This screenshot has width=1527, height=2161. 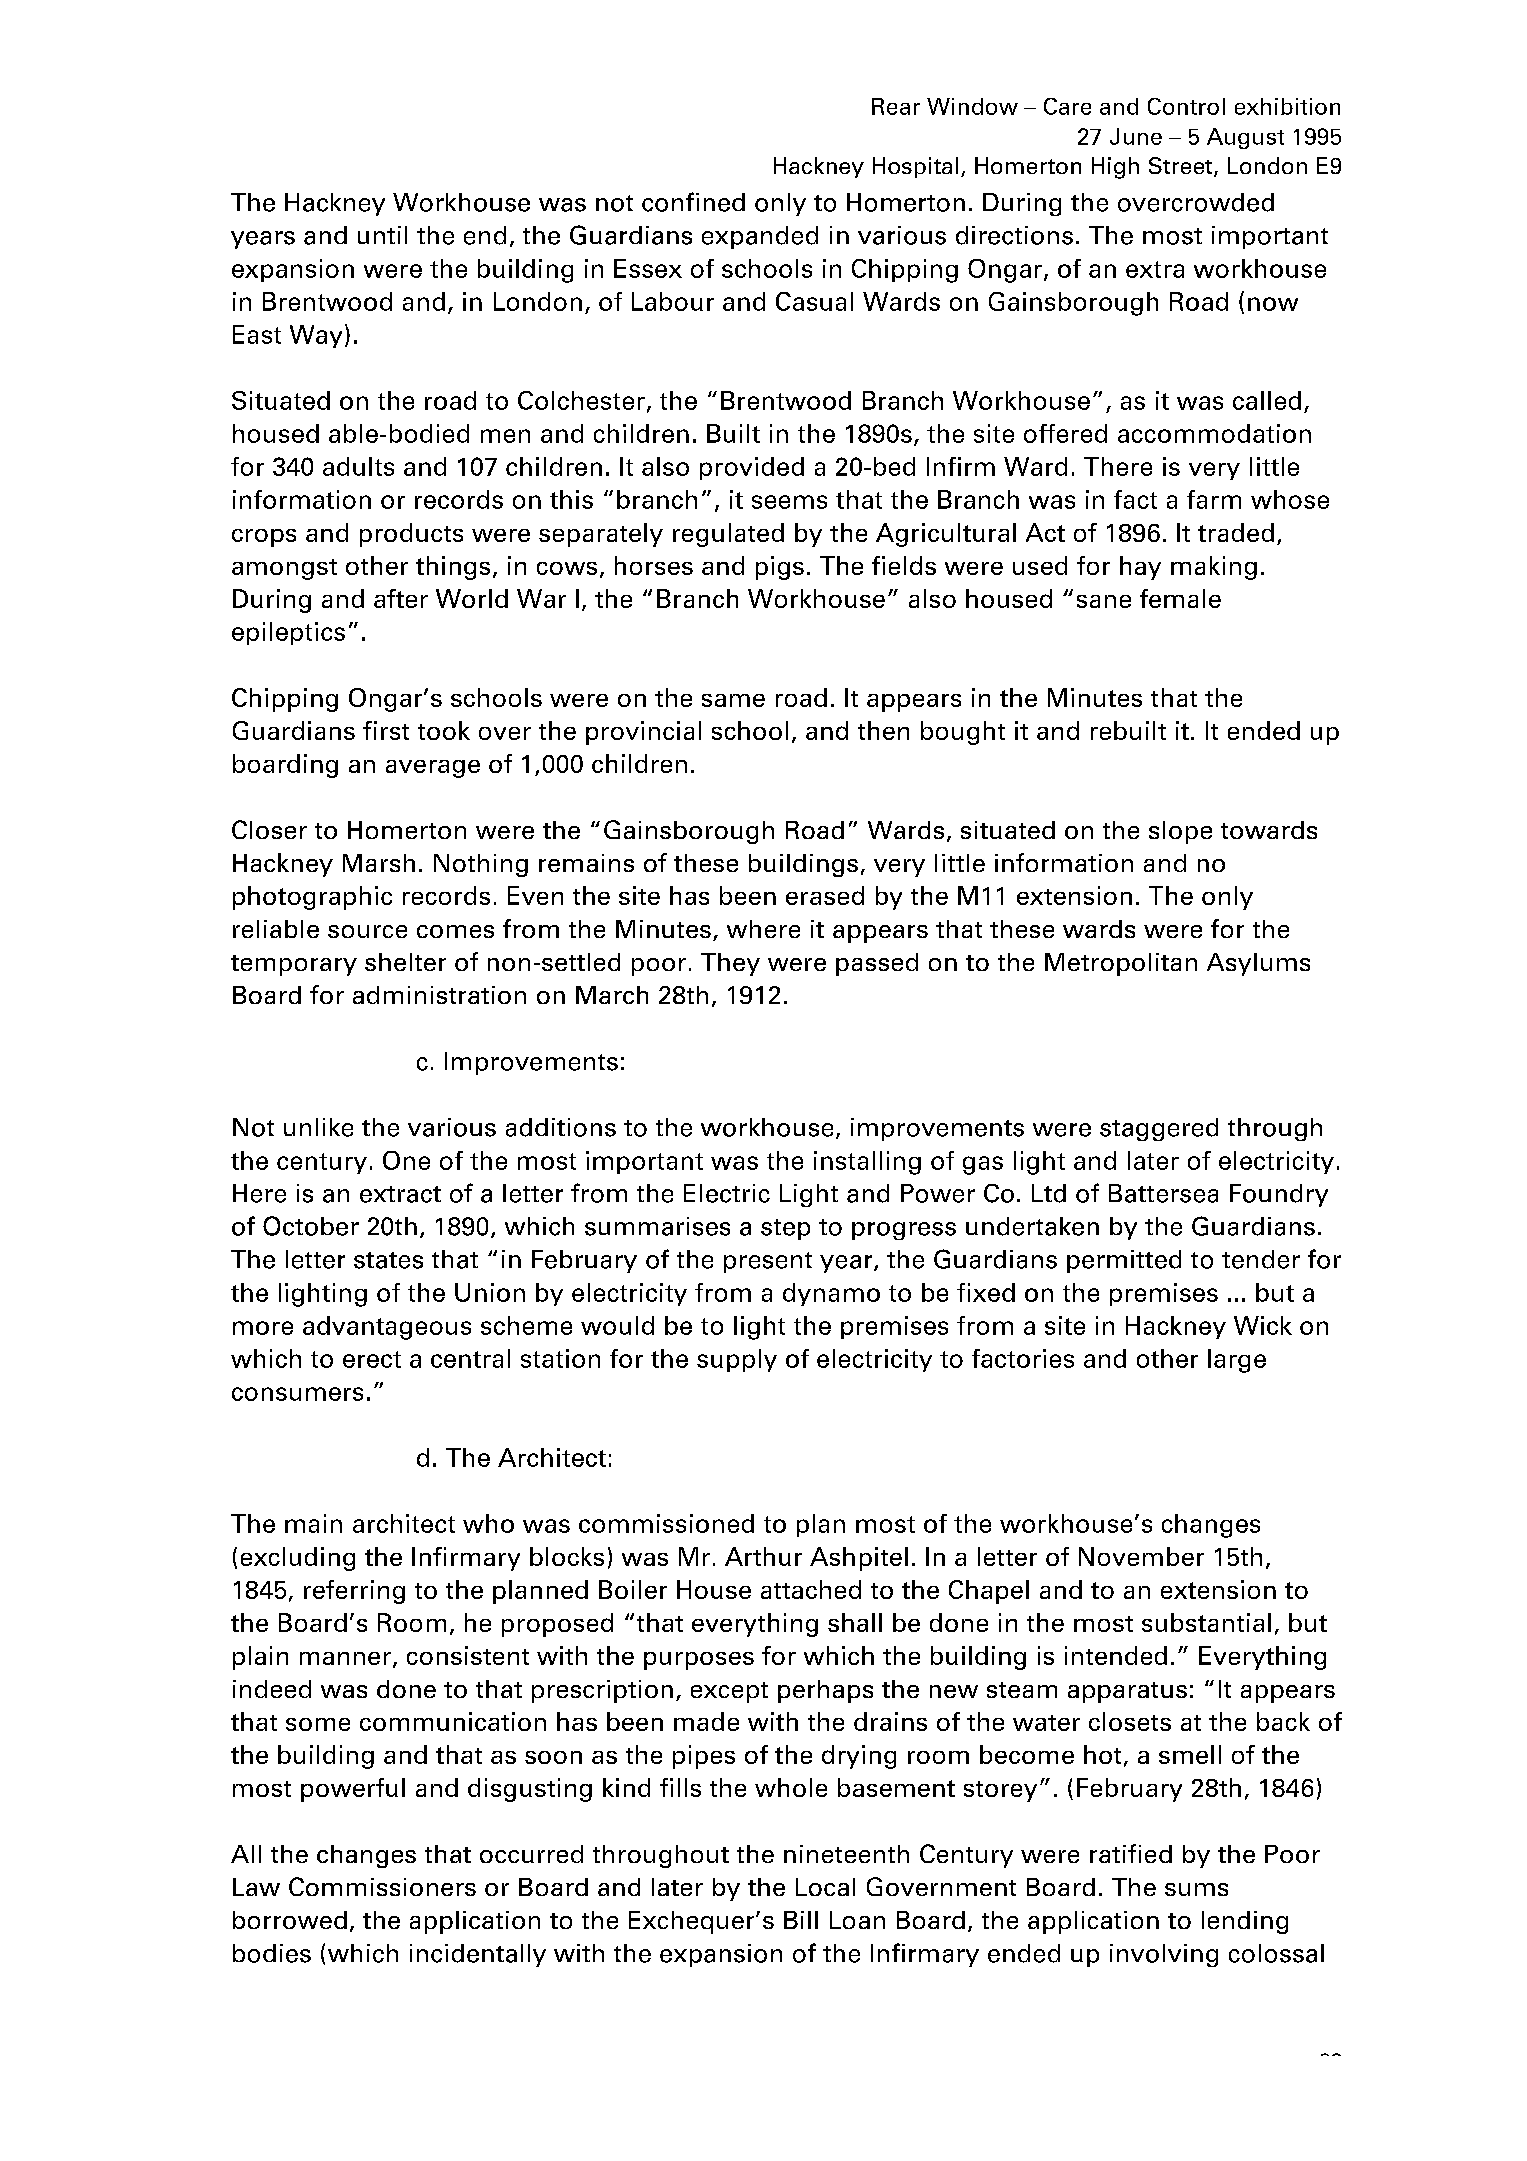 I want to click on Commissioners, so click(x=382, y=1886).
